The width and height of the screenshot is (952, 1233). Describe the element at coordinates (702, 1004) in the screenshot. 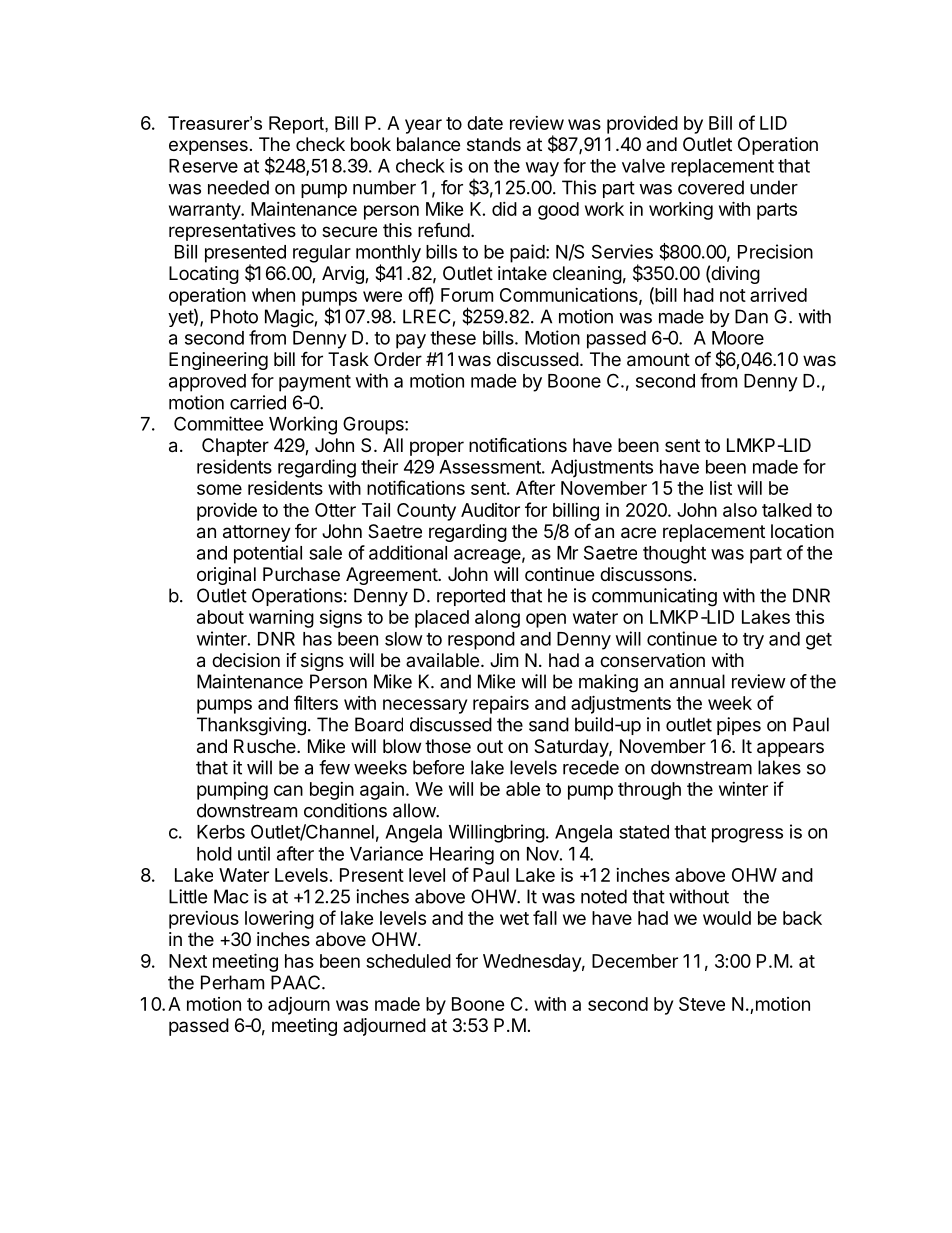

I see `Steve` at that location.
